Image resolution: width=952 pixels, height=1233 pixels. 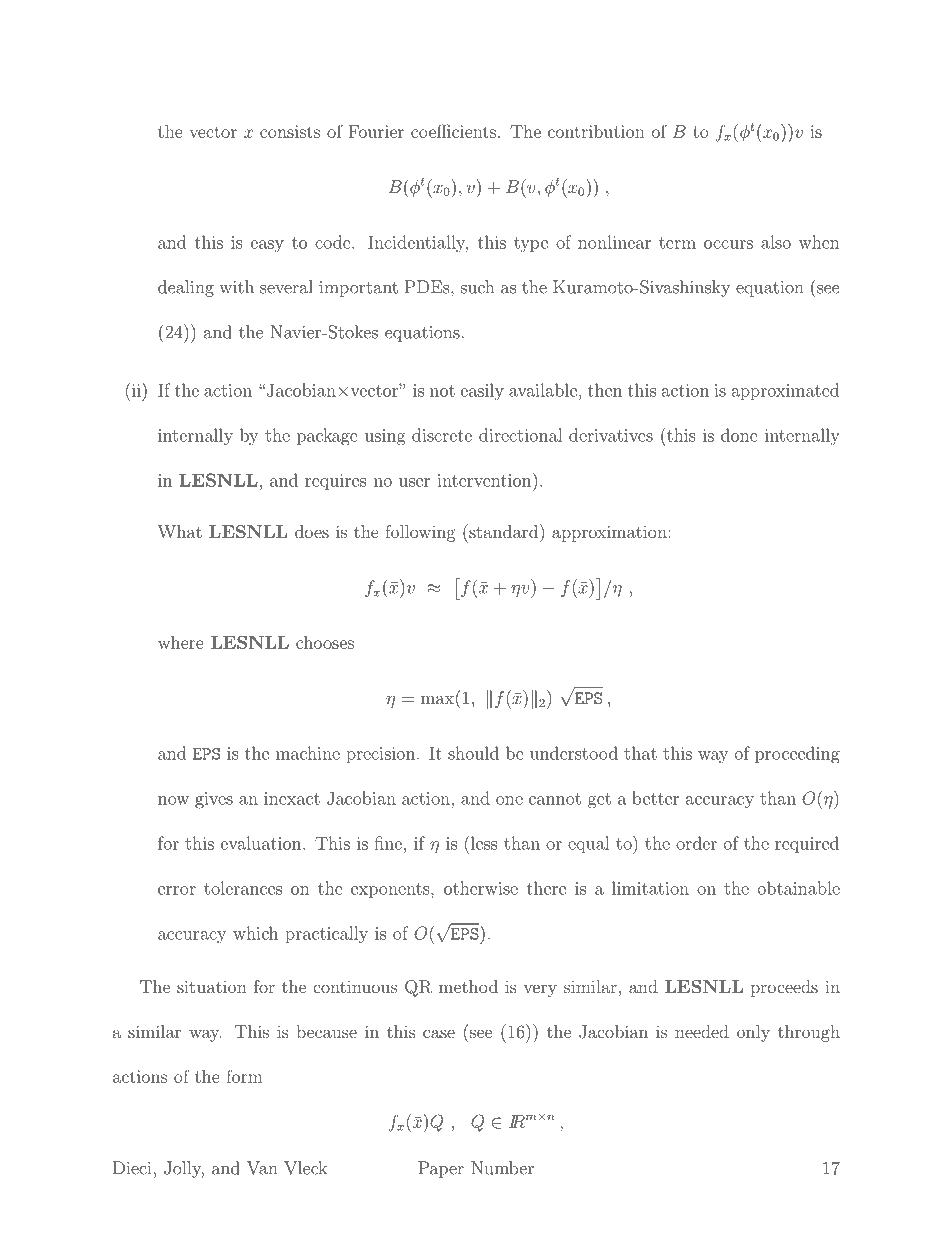 I want to click on consists, so click(x=290, y=131).
